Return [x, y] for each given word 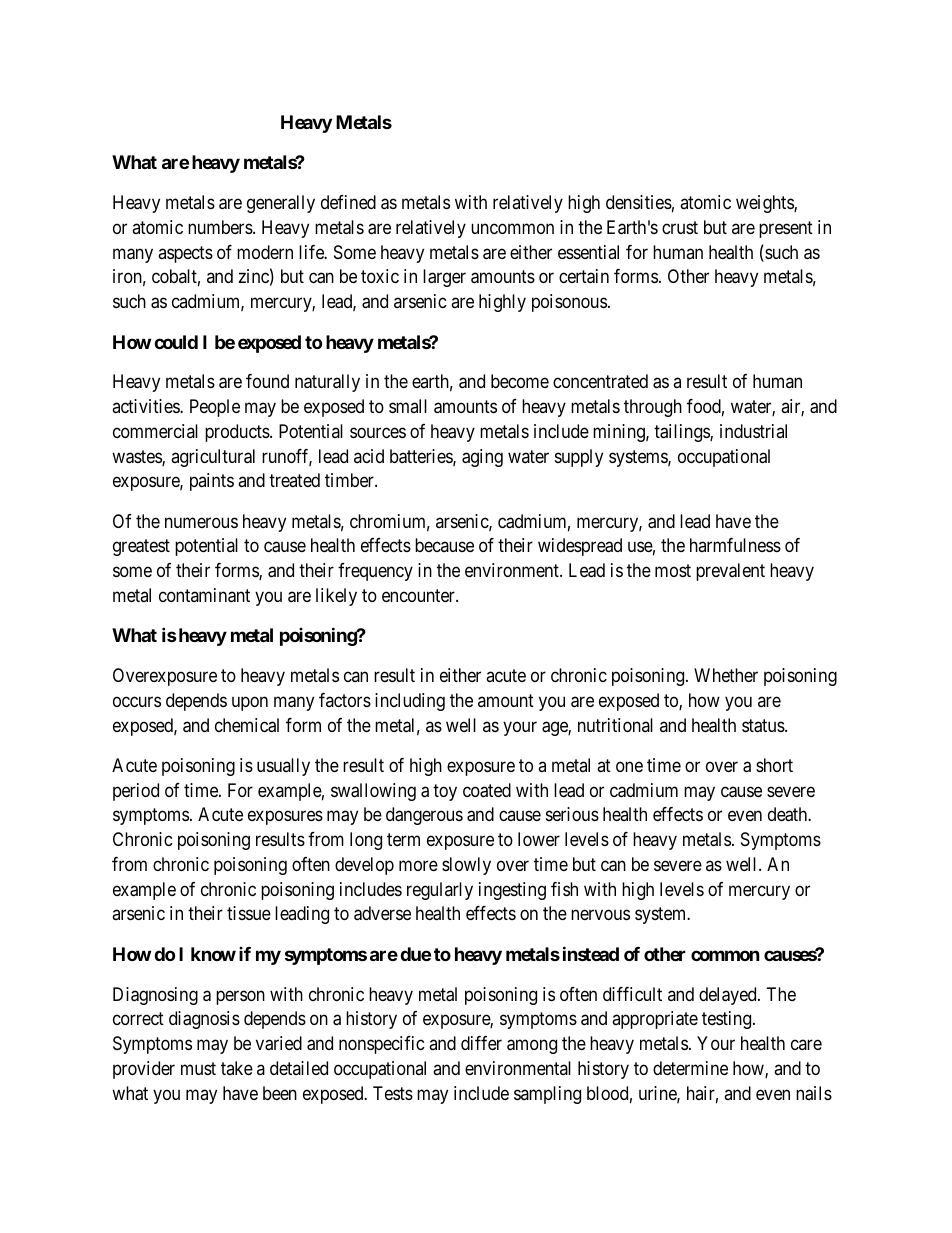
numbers [221, 227]
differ [481, 1043]
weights [765, 204]
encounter [419, 595]
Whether [726, 675]
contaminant [204, 595]
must [198, 1068]
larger [444, 278]
